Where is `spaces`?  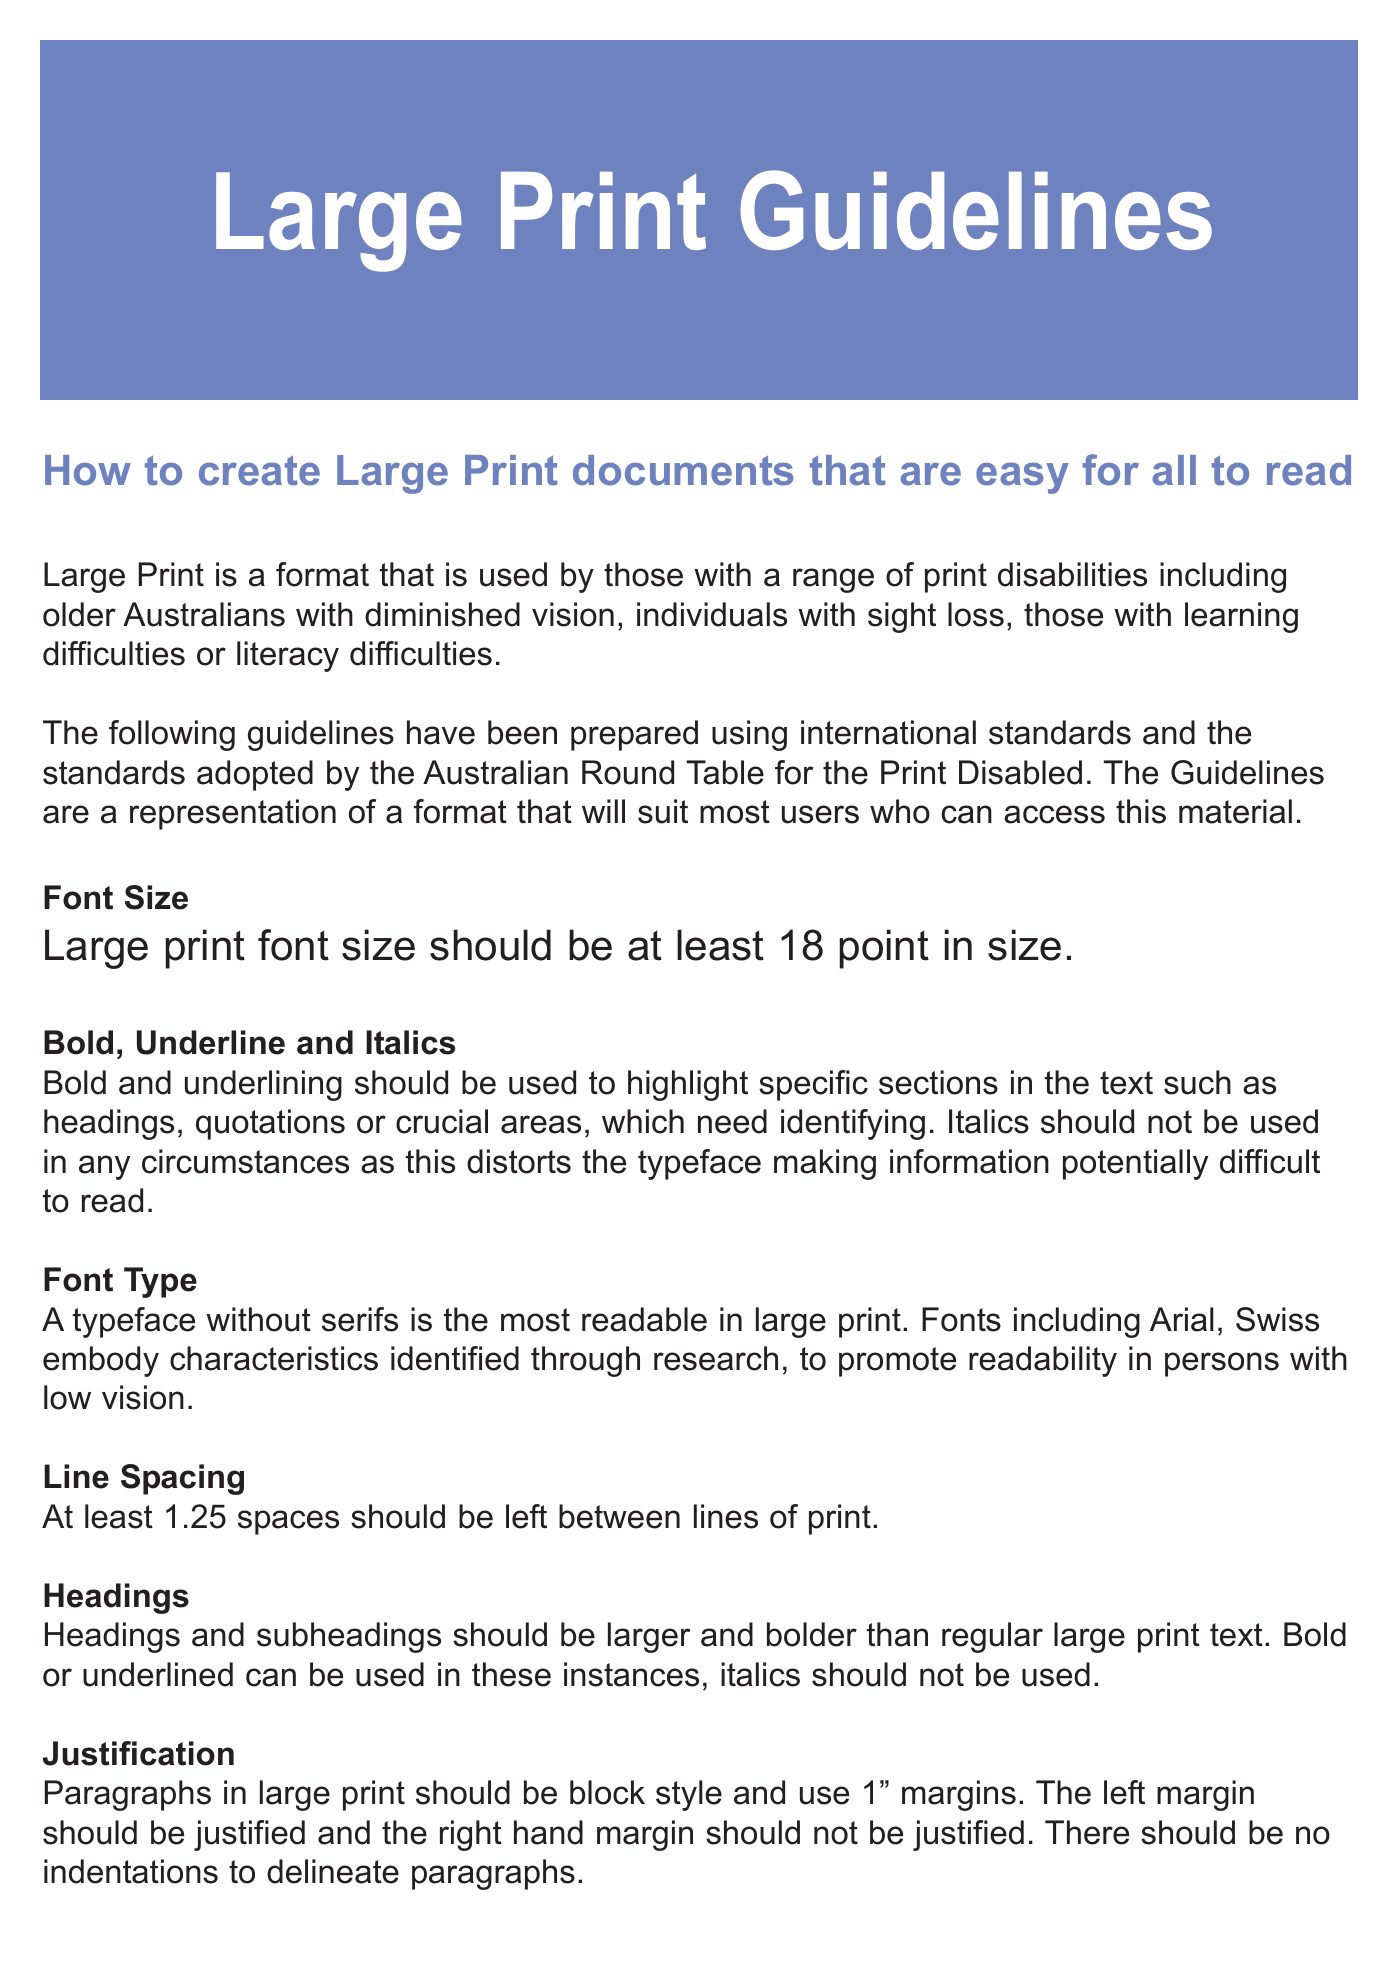
spaces is located at coordinates (288, 1522).
